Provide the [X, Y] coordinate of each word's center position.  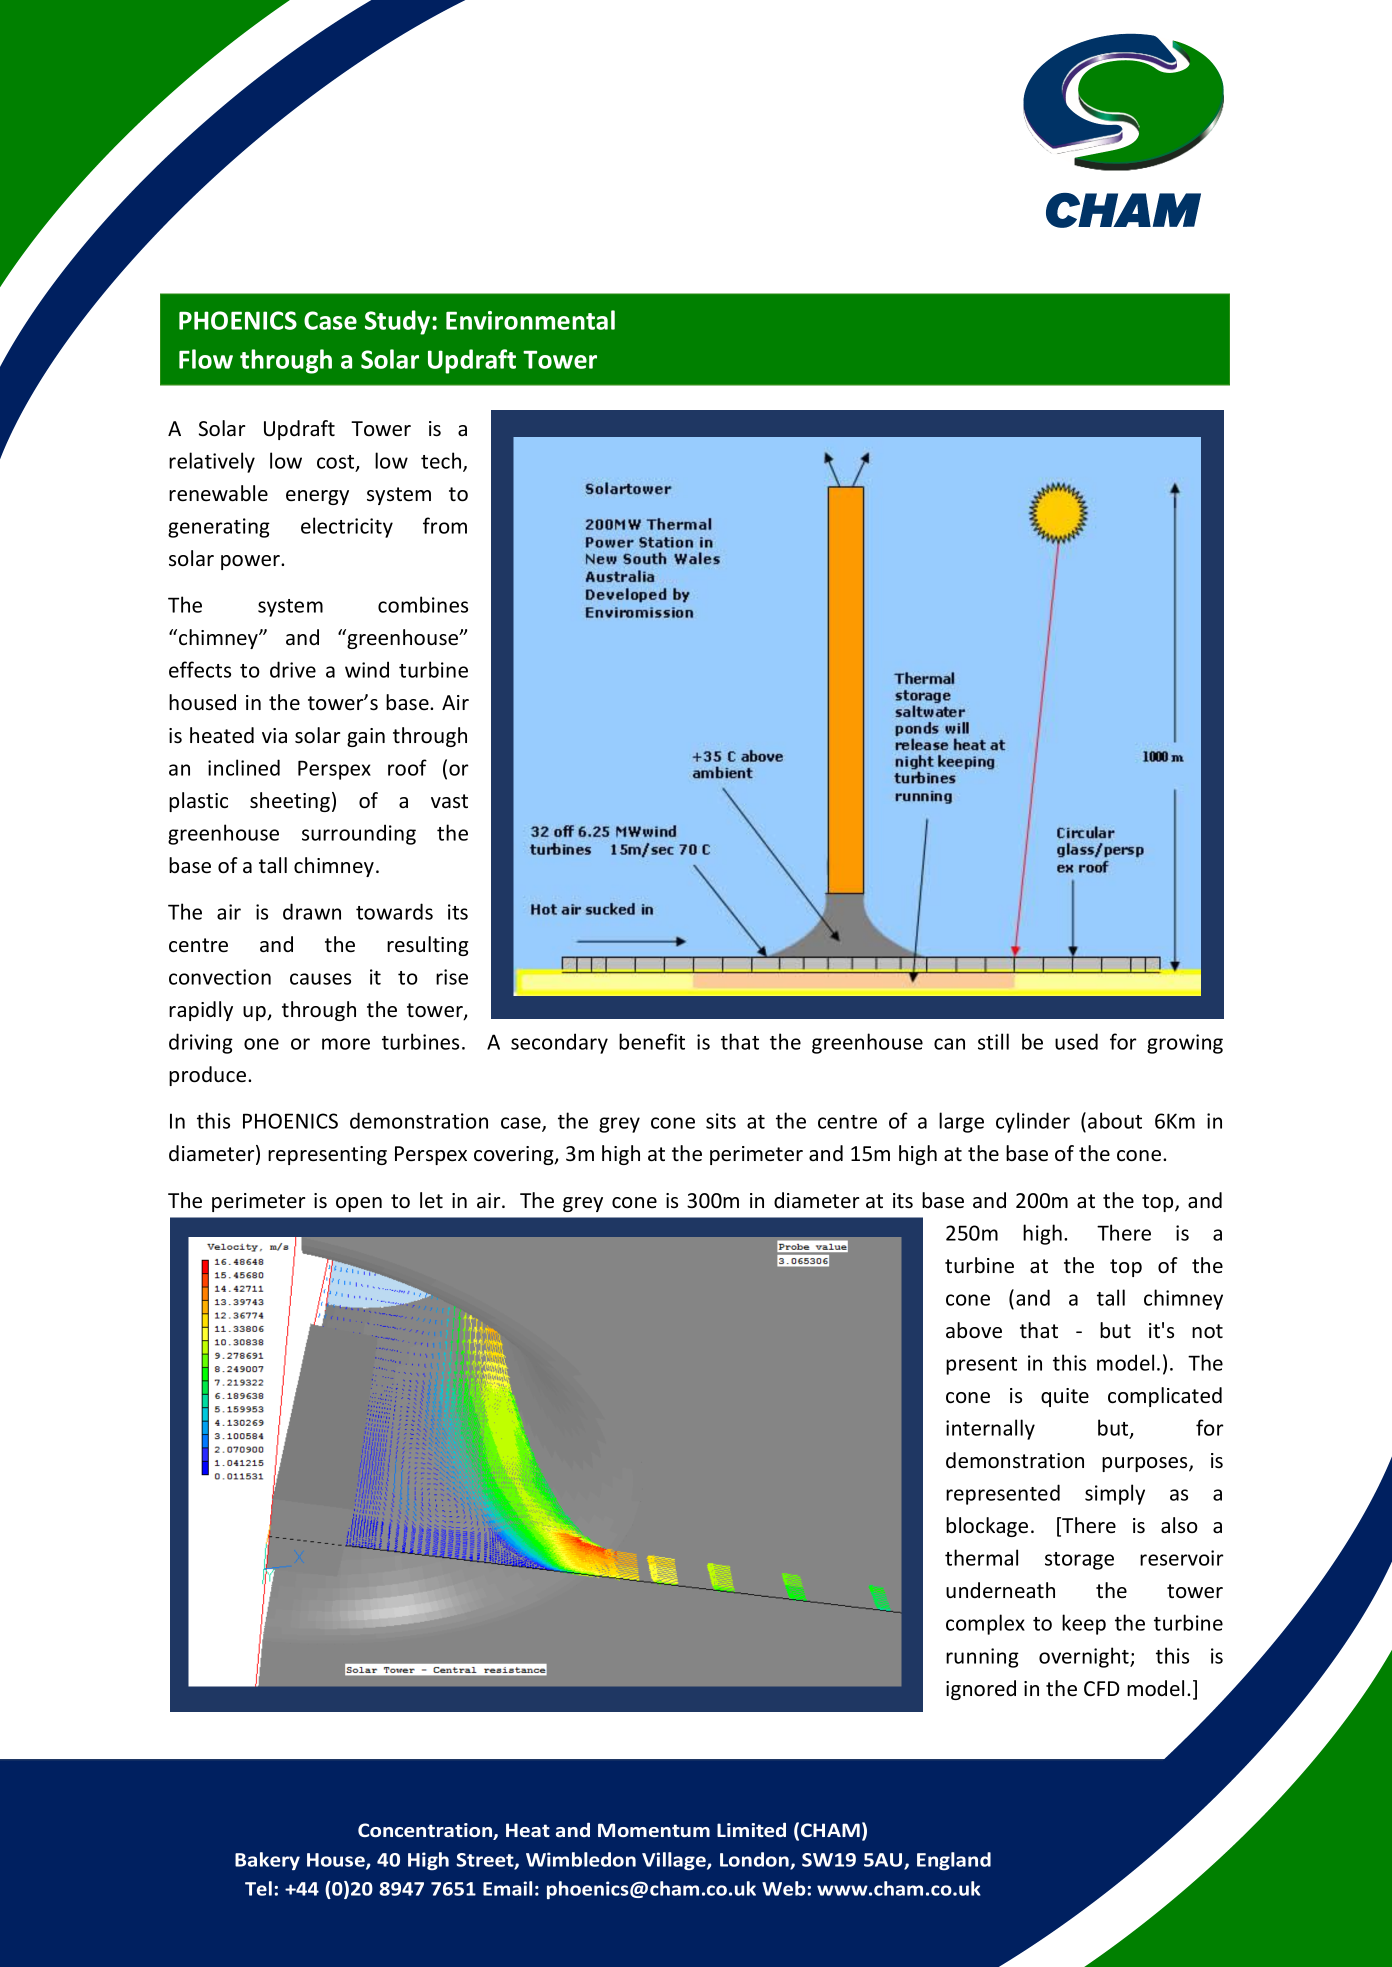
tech [442, 461]
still [993, 1041]
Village [675, 1861]
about [1115, 1120]
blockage [987, 1527]
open [359, 1204]
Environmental [530, 320]
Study [399, 322]
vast [449, 801]
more [346, 1044]
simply [1115, 1494]
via [274, 735]
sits [721, 1121]
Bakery [267, 1861]
